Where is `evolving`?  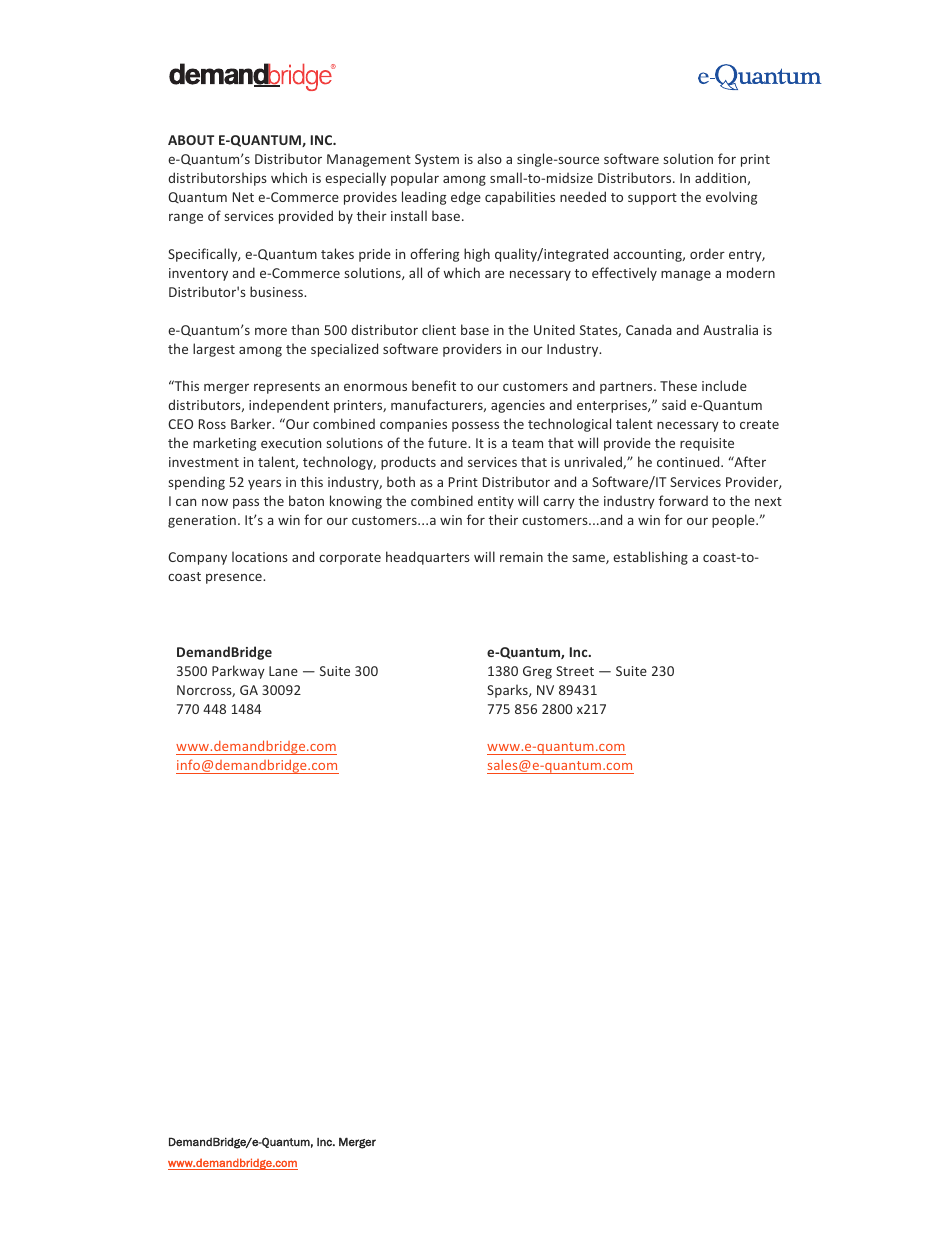
evolving is located at coordinates (731, 198).
